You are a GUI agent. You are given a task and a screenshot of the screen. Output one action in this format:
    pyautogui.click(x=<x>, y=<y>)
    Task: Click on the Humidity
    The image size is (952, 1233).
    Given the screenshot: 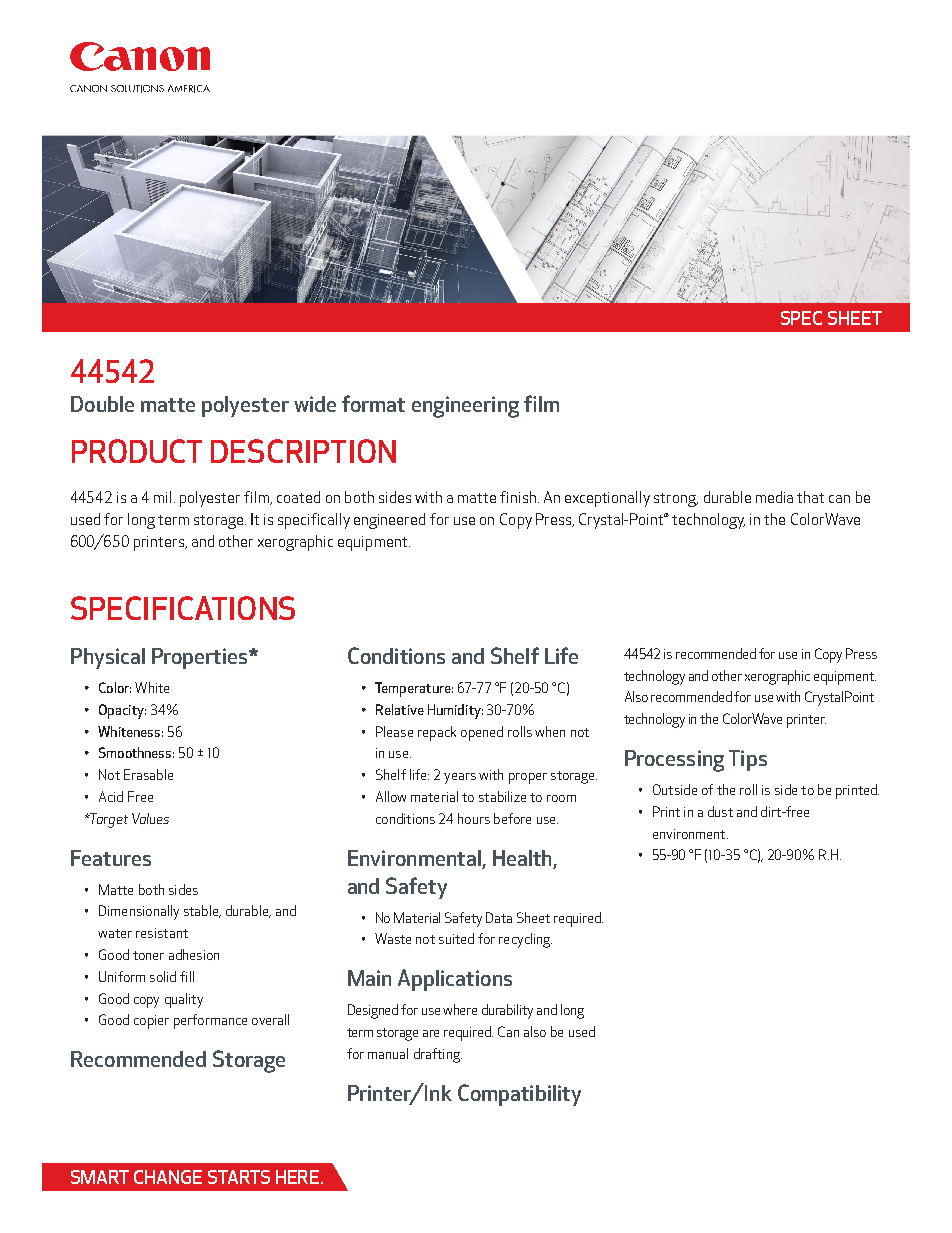 What is the action you would take?
    pyautogui.click(x=455, y=711)
